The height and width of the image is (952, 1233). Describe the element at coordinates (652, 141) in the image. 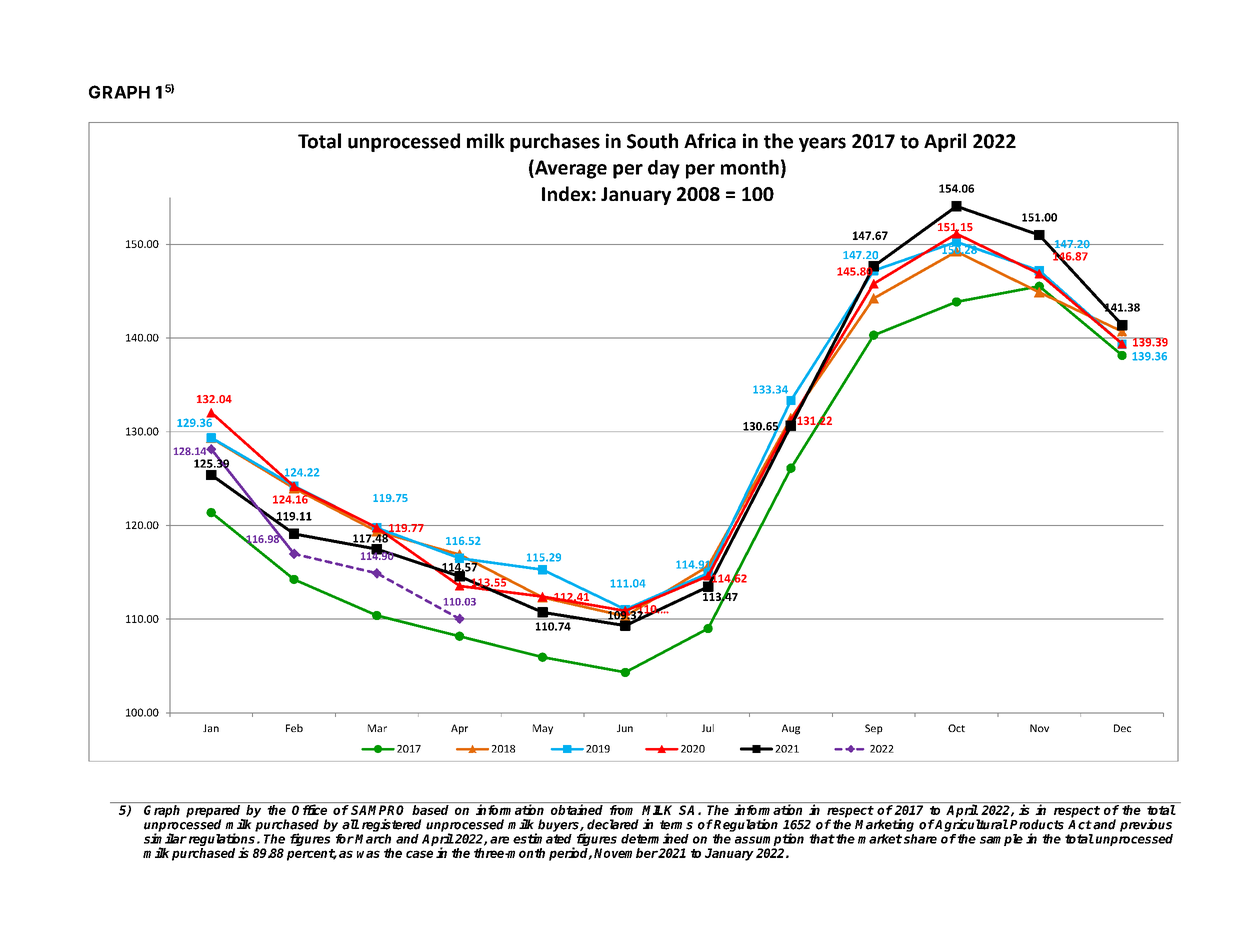

I see `South` at that location.
